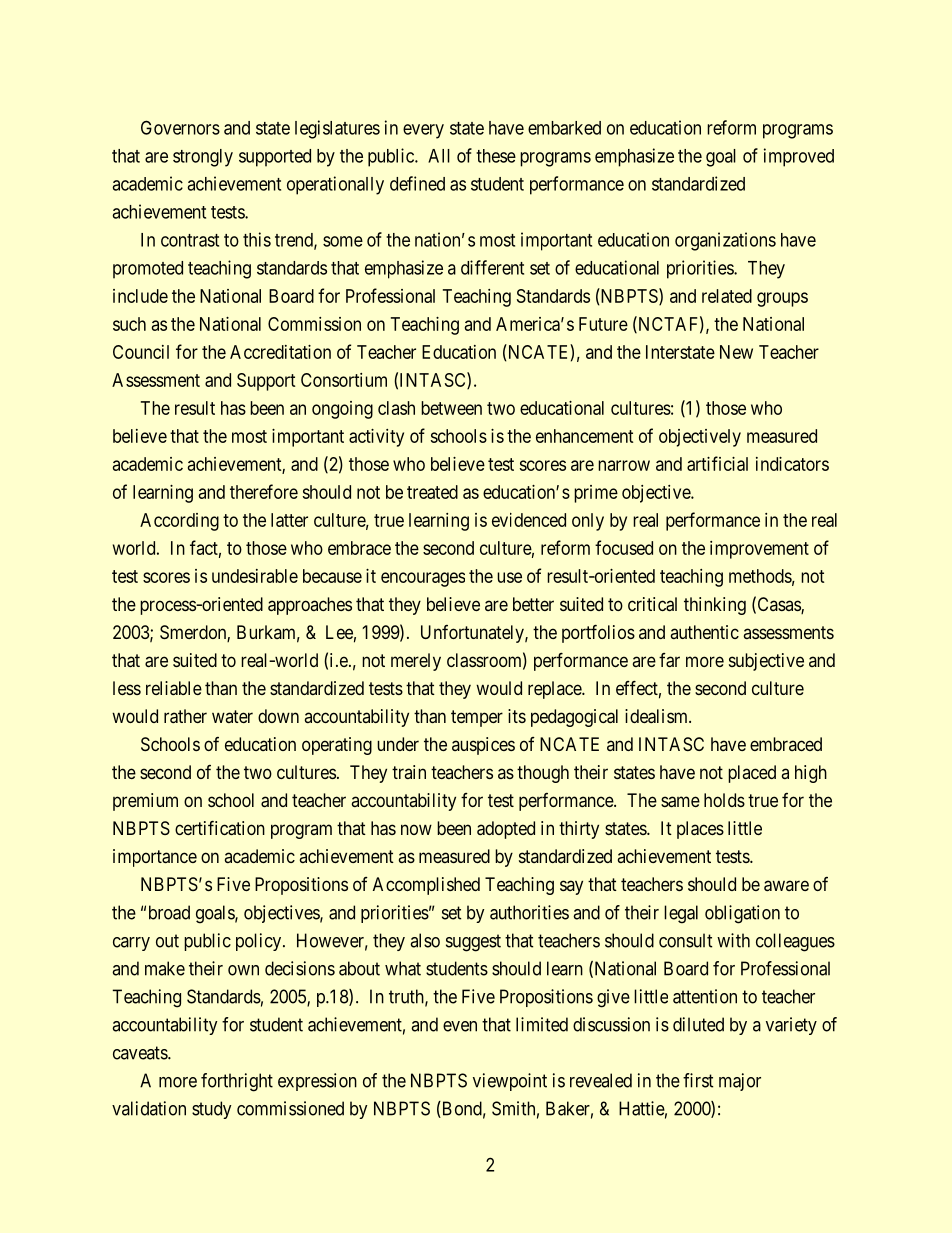 This screenshot has width=952, height=1233. I want to click on According, so click(179, 522).
